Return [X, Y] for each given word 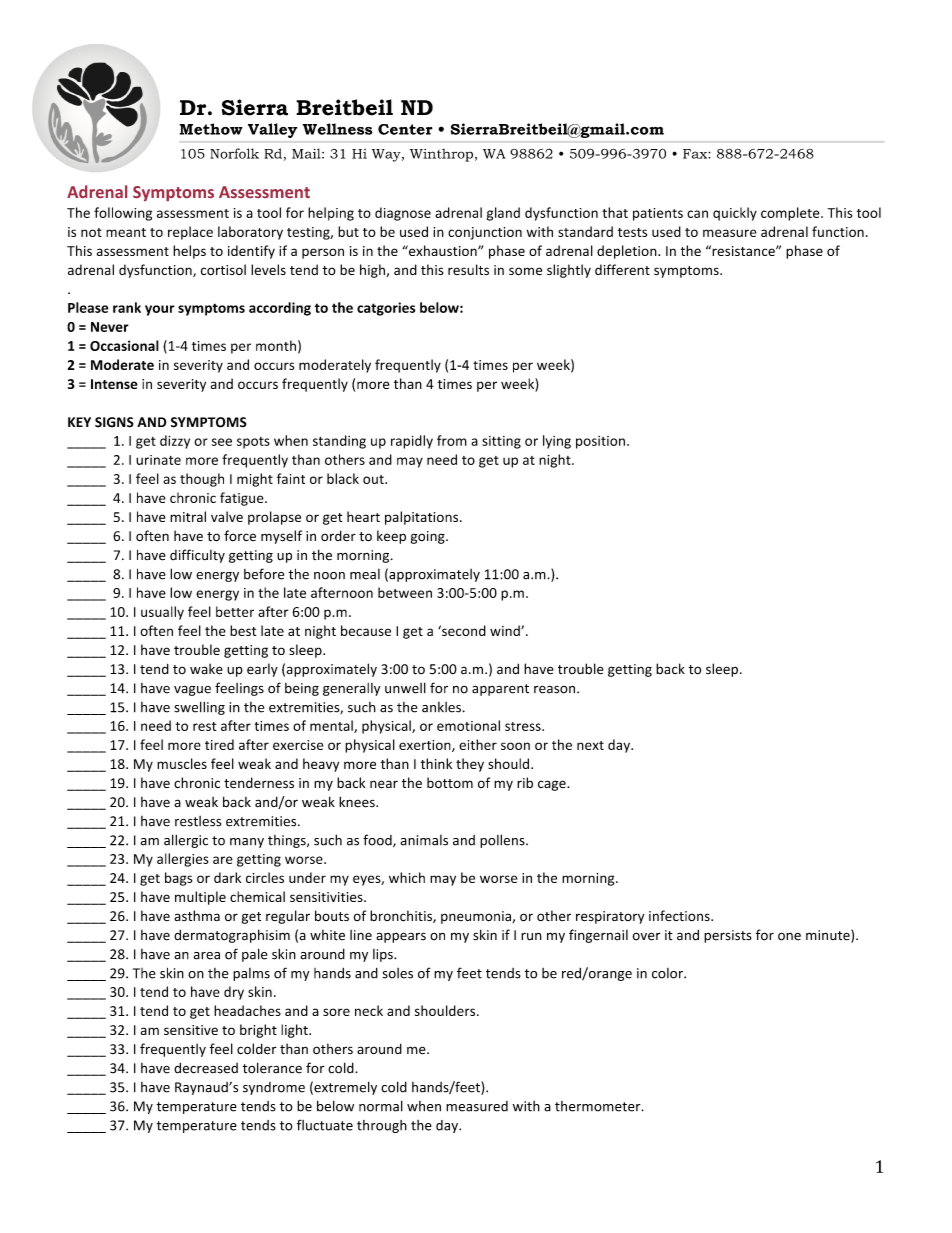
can [697, 214]
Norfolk [234, 153]
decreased [206, 1068]
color [668, 973]
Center [405, 129]
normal [381, 1106]
